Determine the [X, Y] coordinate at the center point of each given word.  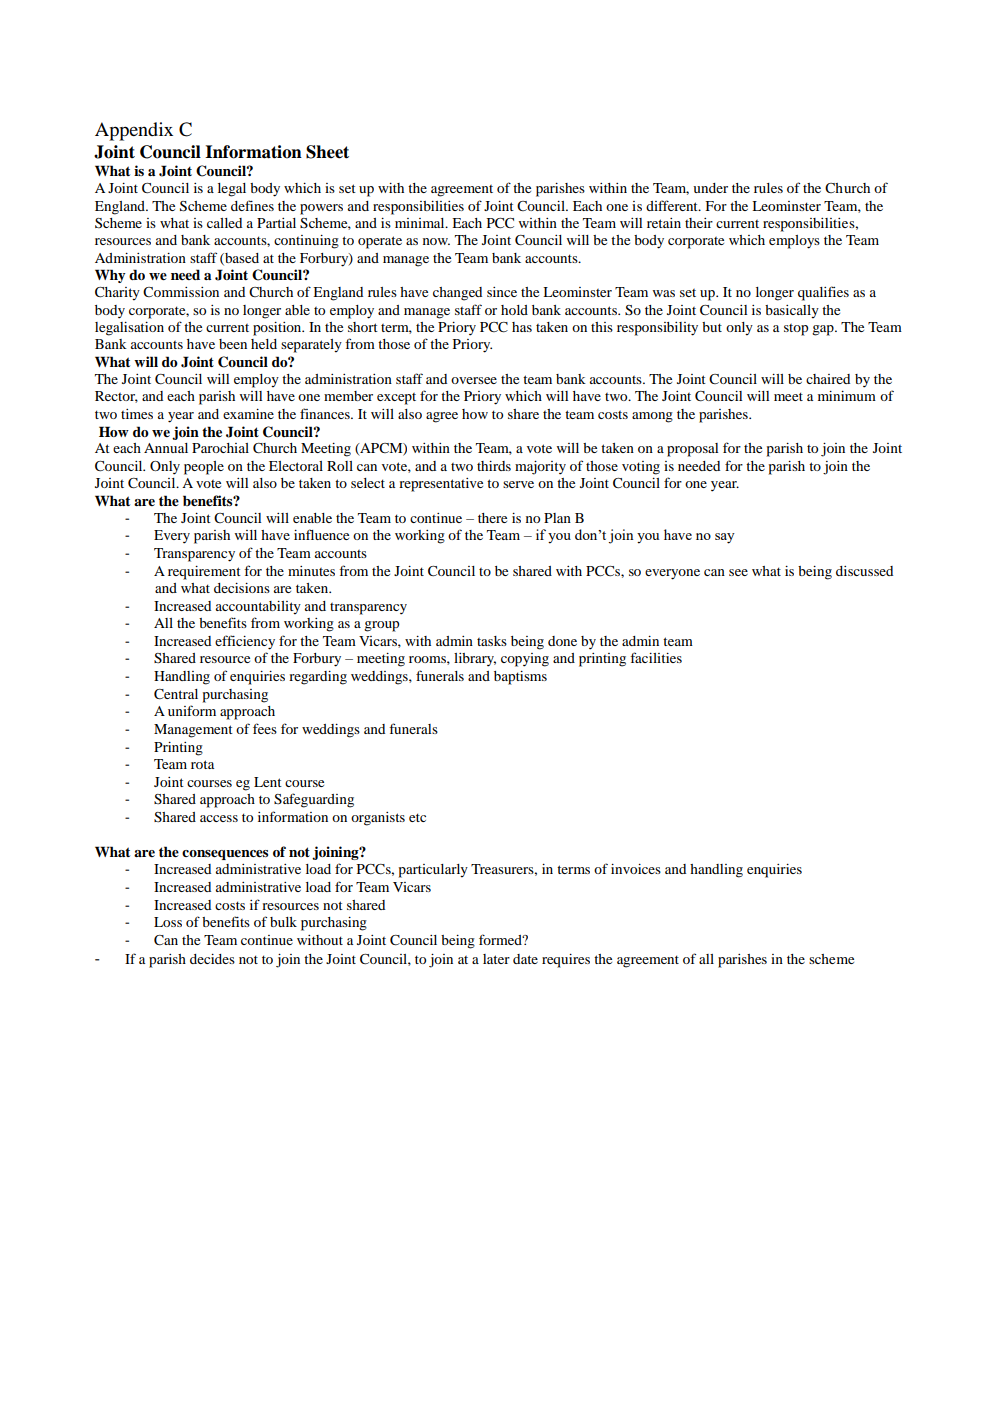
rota [202, 764]
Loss [168, 922]
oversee [474, 380]
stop [796, 330]
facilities [656, 657]
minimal [421, 223]
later [496, 959]
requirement [204, 573]
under [710, 188]
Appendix [134, 131]
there [492, 518]
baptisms [520, 678]
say [725, 538]
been [233, 344]
